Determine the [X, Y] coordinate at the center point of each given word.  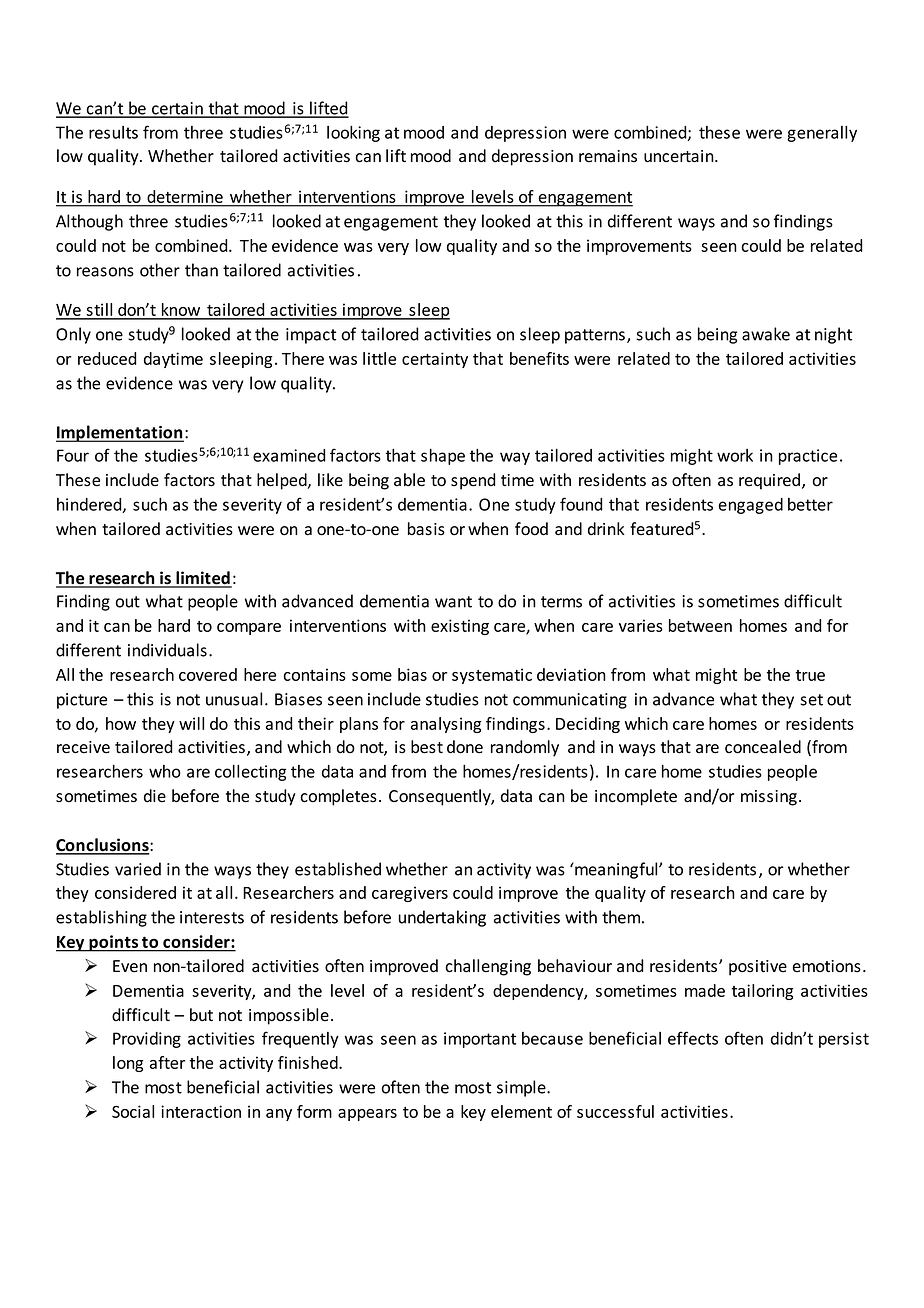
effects [693, 1038]
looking [353, 134]
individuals [167, 650]
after [167, 1062]
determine [185, 196]
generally [822, 134]
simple [522, 1088]
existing [460, 627]
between [700, 625]
